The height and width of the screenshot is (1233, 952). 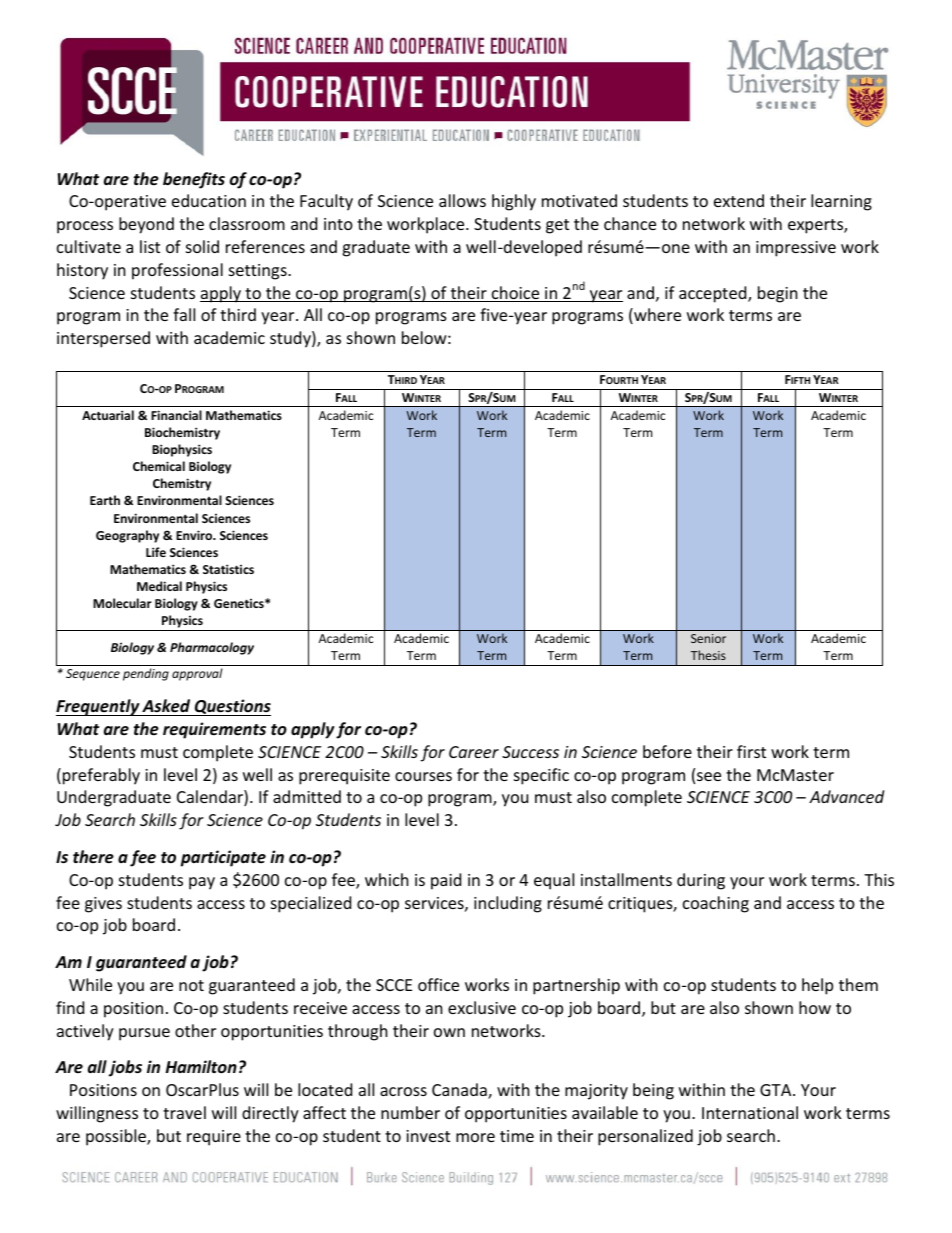 What do you see at coordinates (184, 1112) in the screenshot?
I see `travel` at bounding box center [184, 1112].
